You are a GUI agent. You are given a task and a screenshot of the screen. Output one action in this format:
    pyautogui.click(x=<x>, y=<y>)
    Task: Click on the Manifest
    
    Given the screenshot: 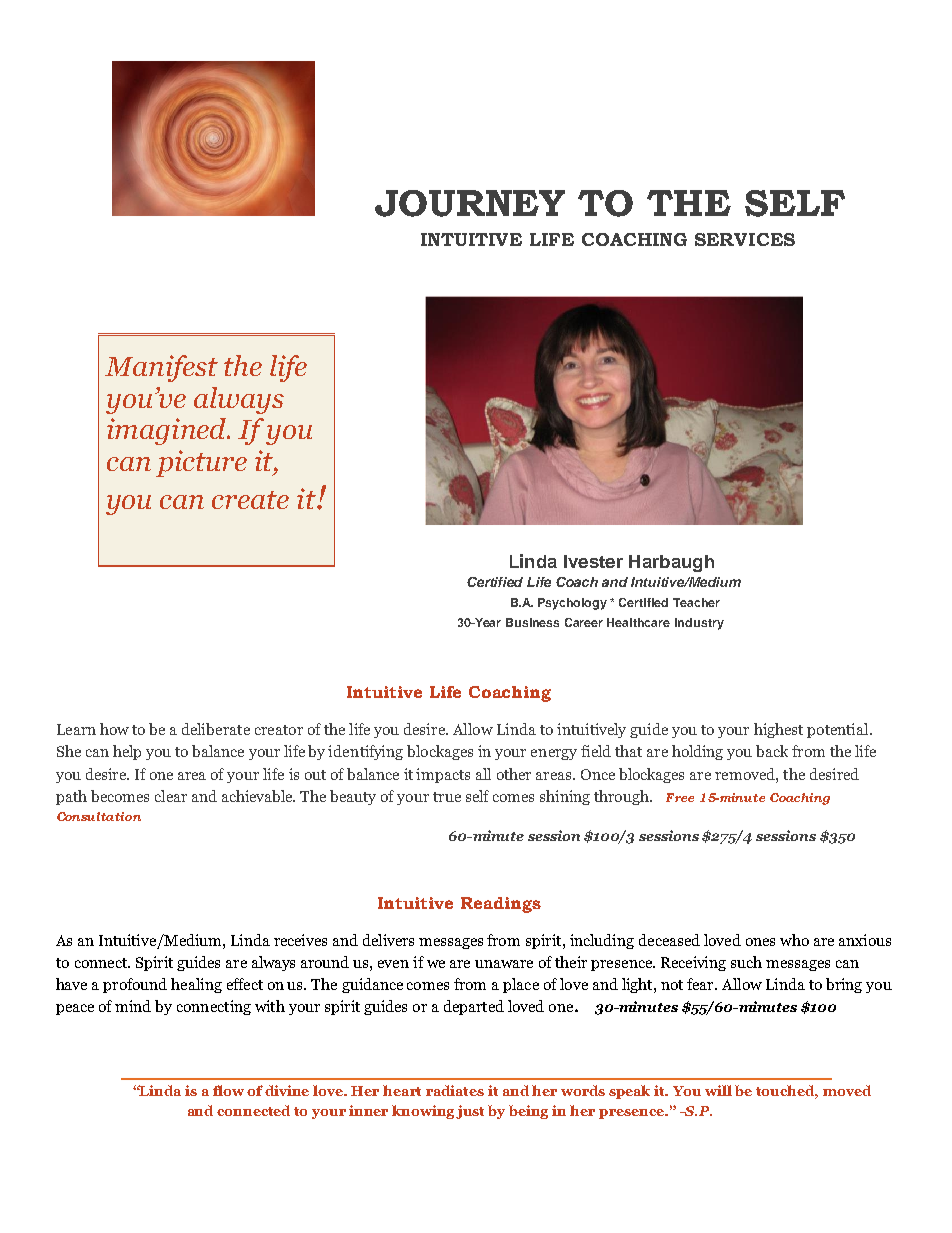 What is the action you would take?
    pyautogui.click(x=161, y=368)
